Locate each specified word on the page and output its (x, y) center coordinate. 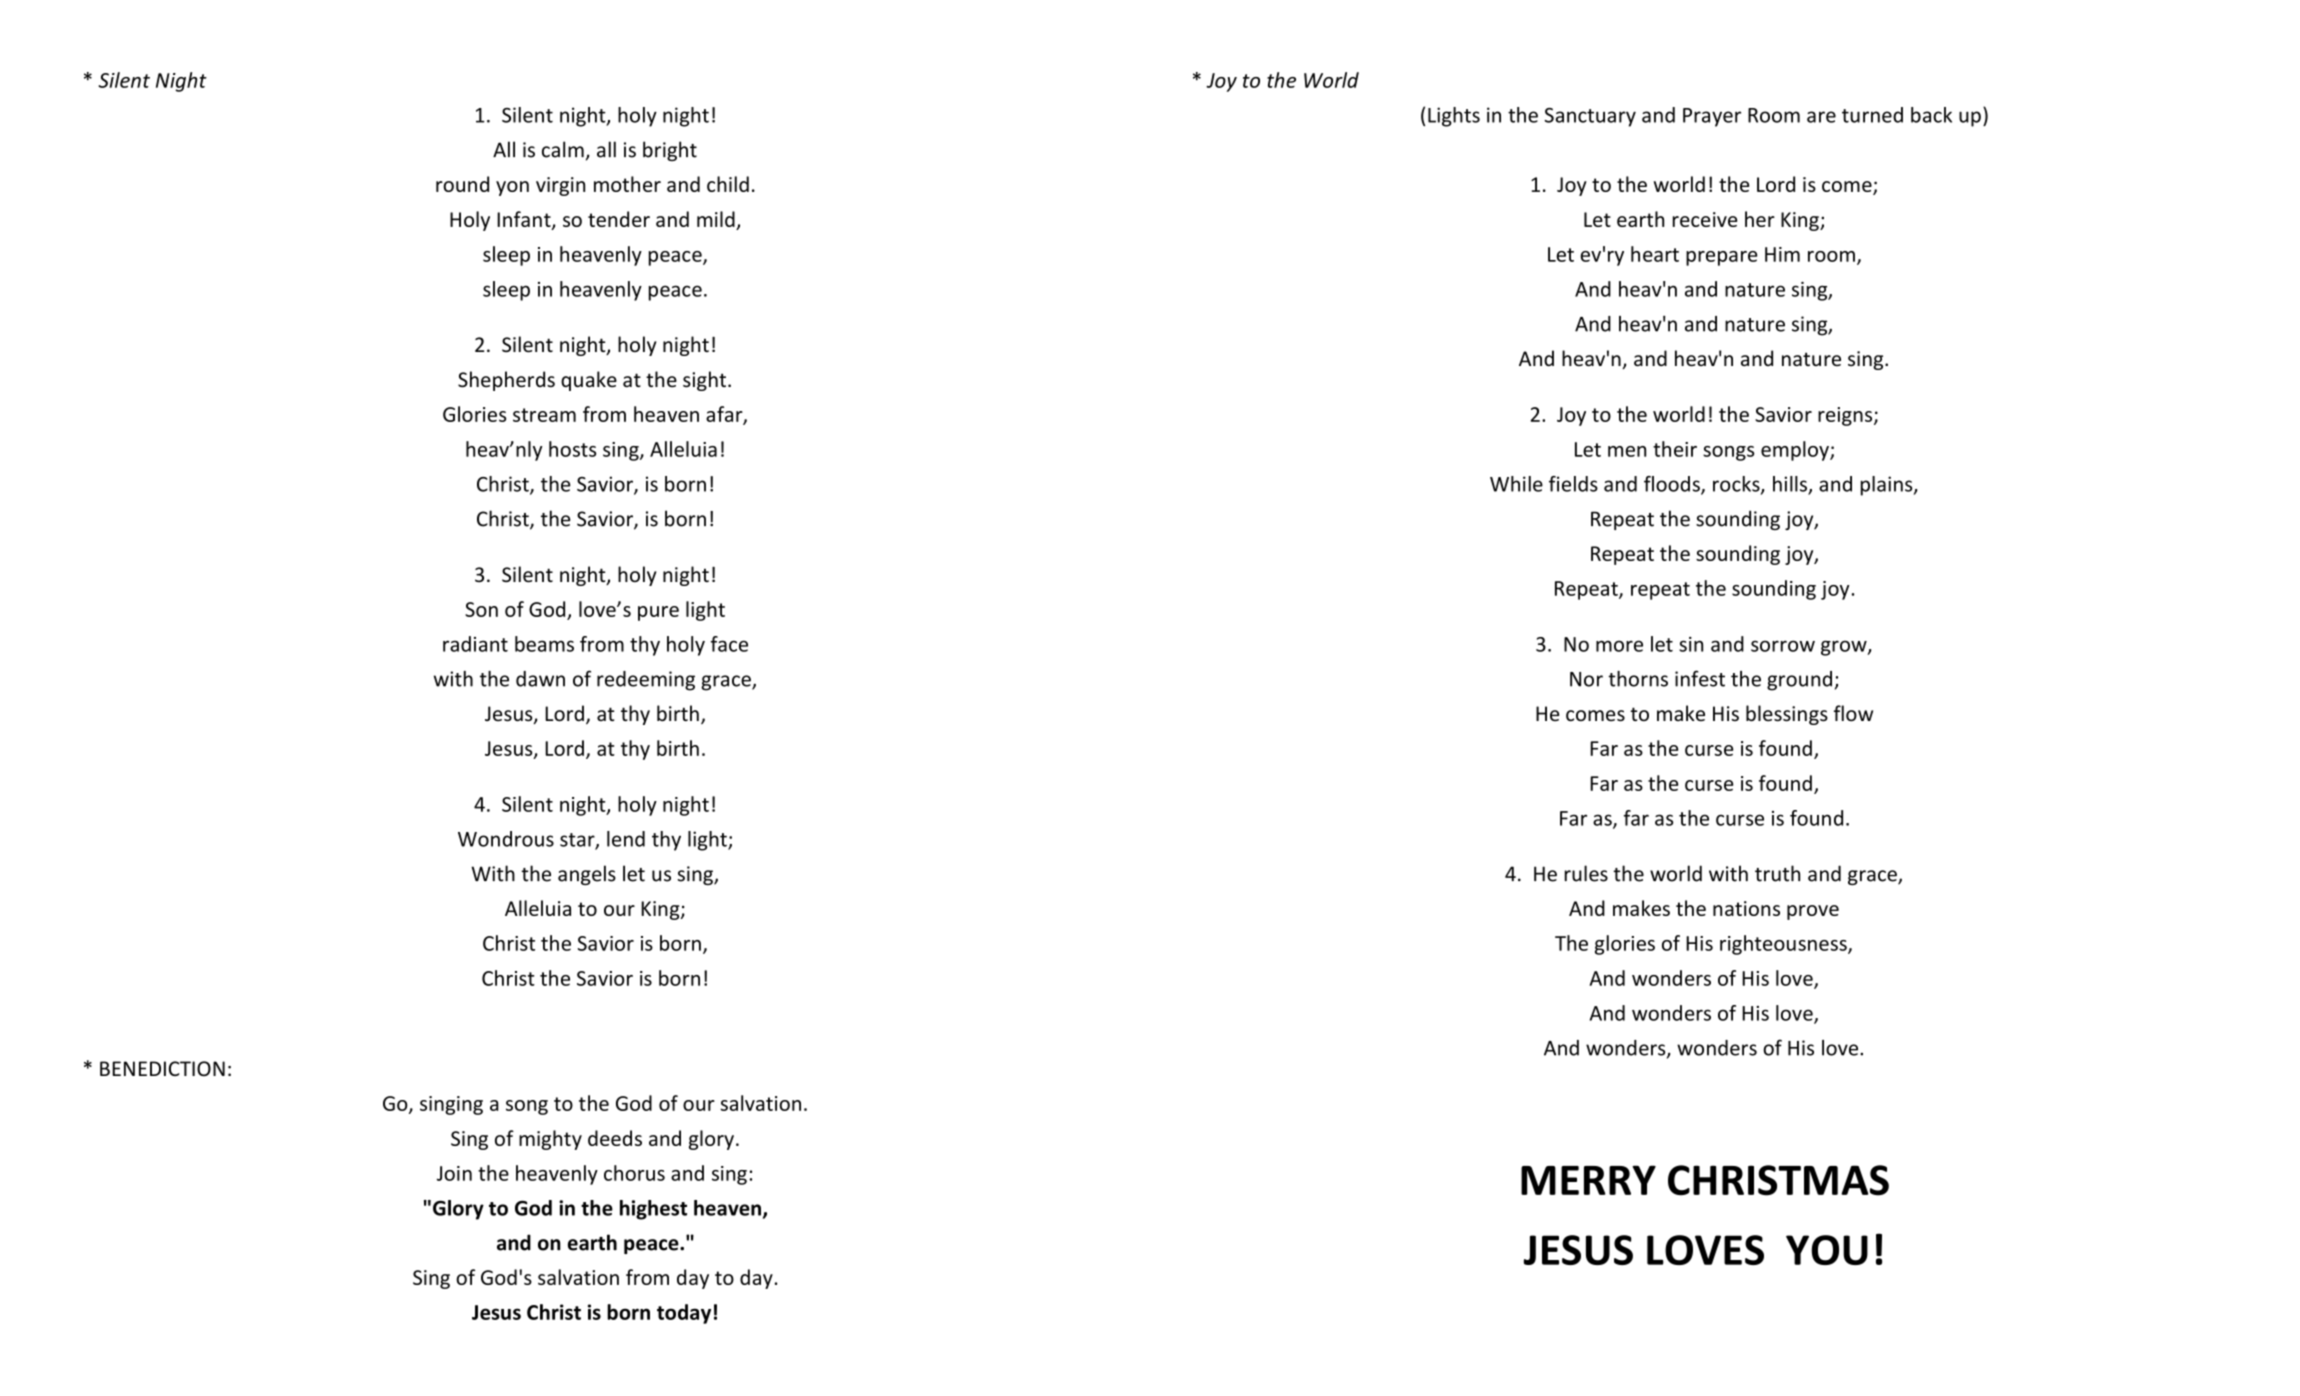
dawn (540, 679)
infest (1700, 678)
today (684, 1314)
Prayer (1712, 117)
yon (512, 188)
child (728, 184)
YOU (1827, 1250)
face (729, 644)
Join (454, 1173)
